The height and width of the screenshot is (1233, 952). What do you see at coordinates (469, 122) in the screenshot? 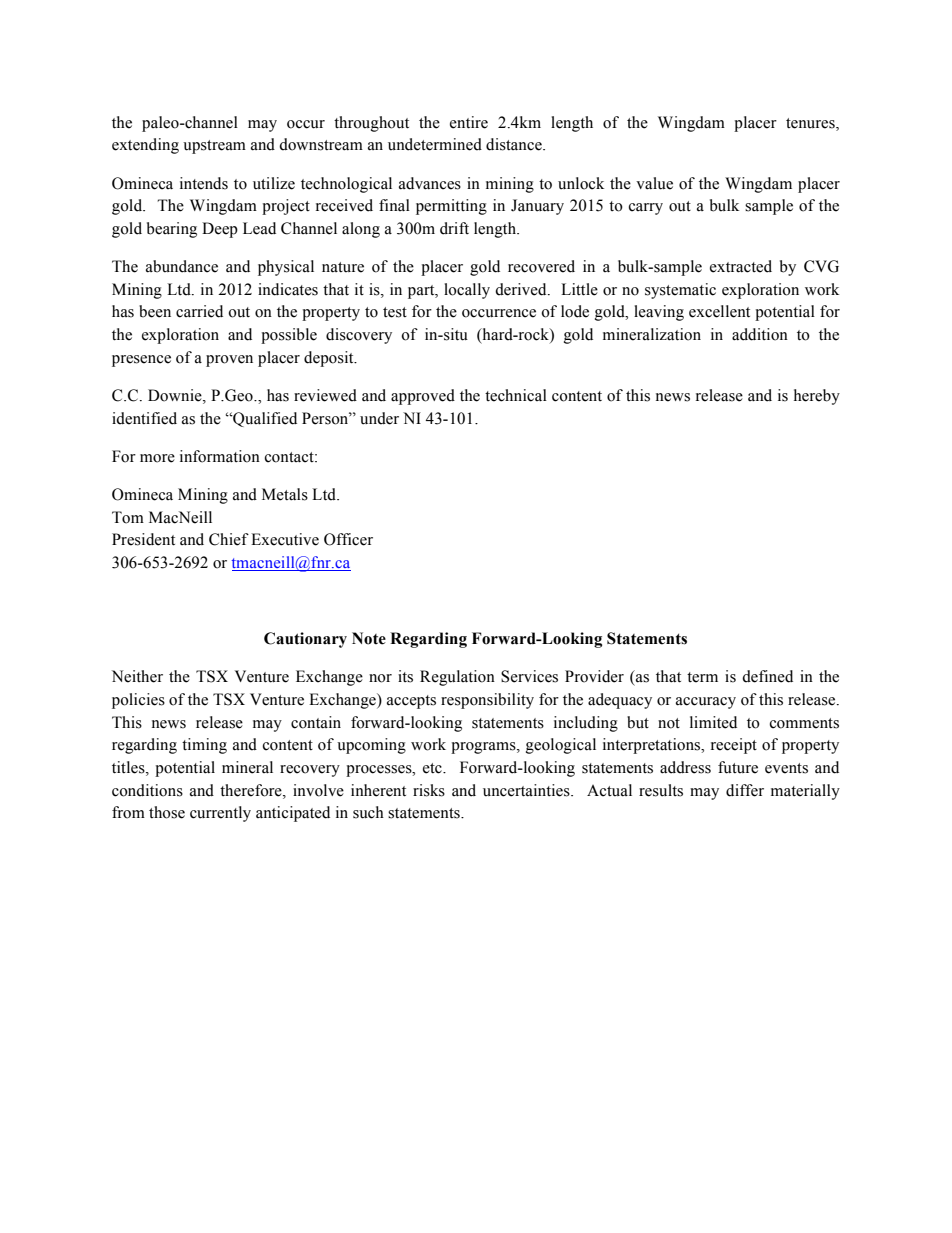
I see `entire` at bounding box center [469, 122].
